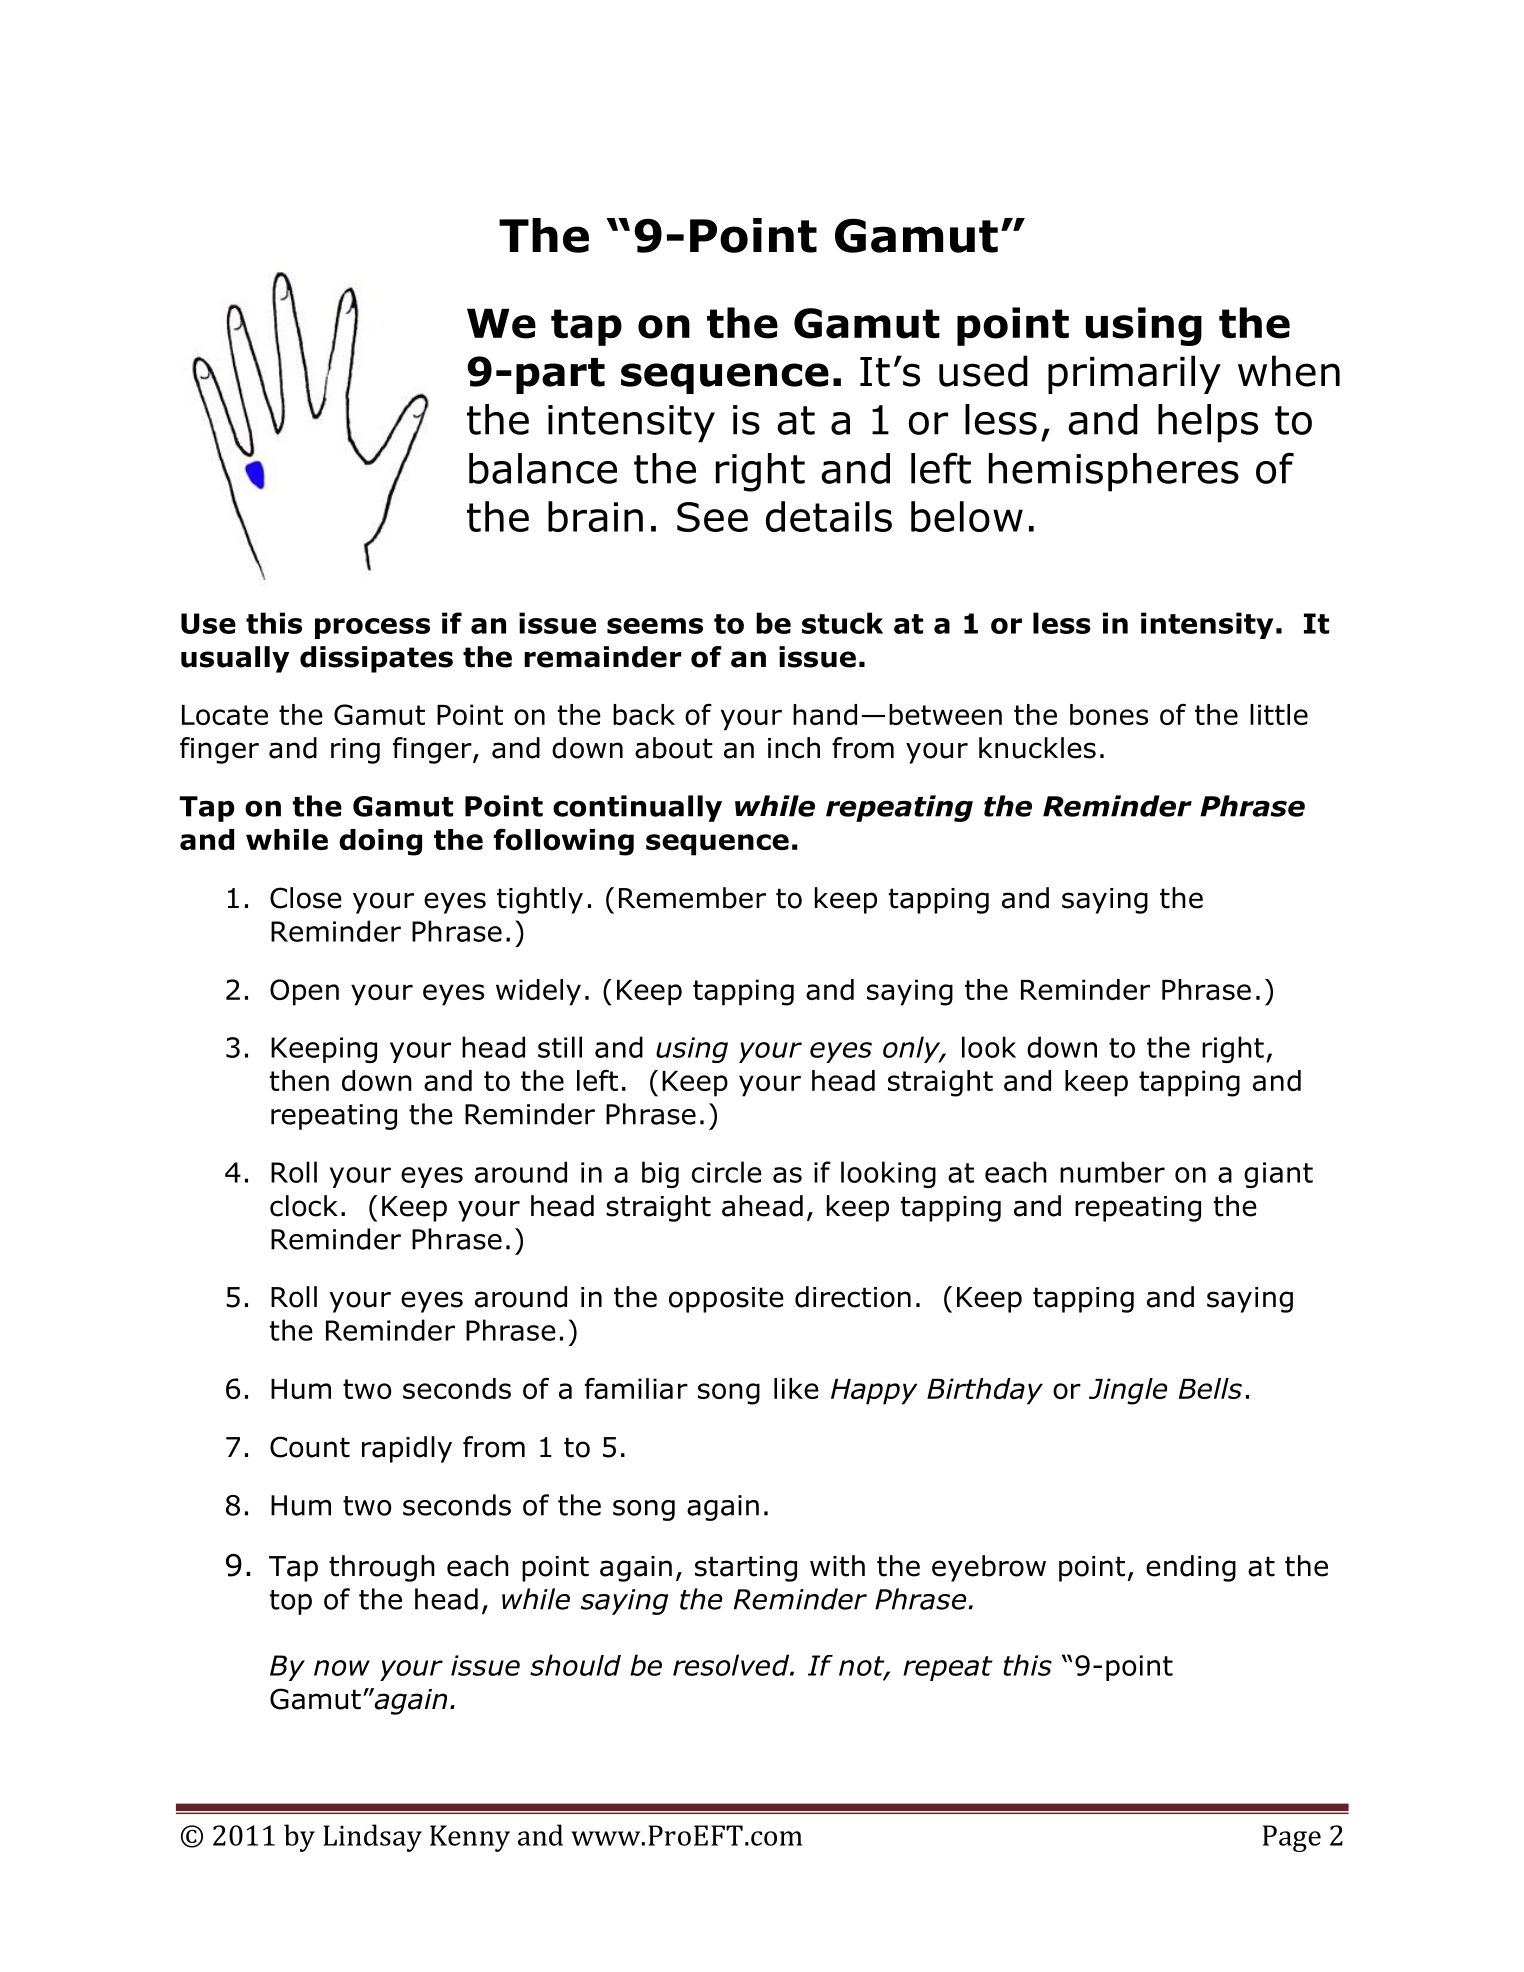 This screenshot has width=1524, height=1972. What do you see at coordinates (372, 1838) in the screenshot?
I see `Lindsay` at bounding box center [372, 1838].
